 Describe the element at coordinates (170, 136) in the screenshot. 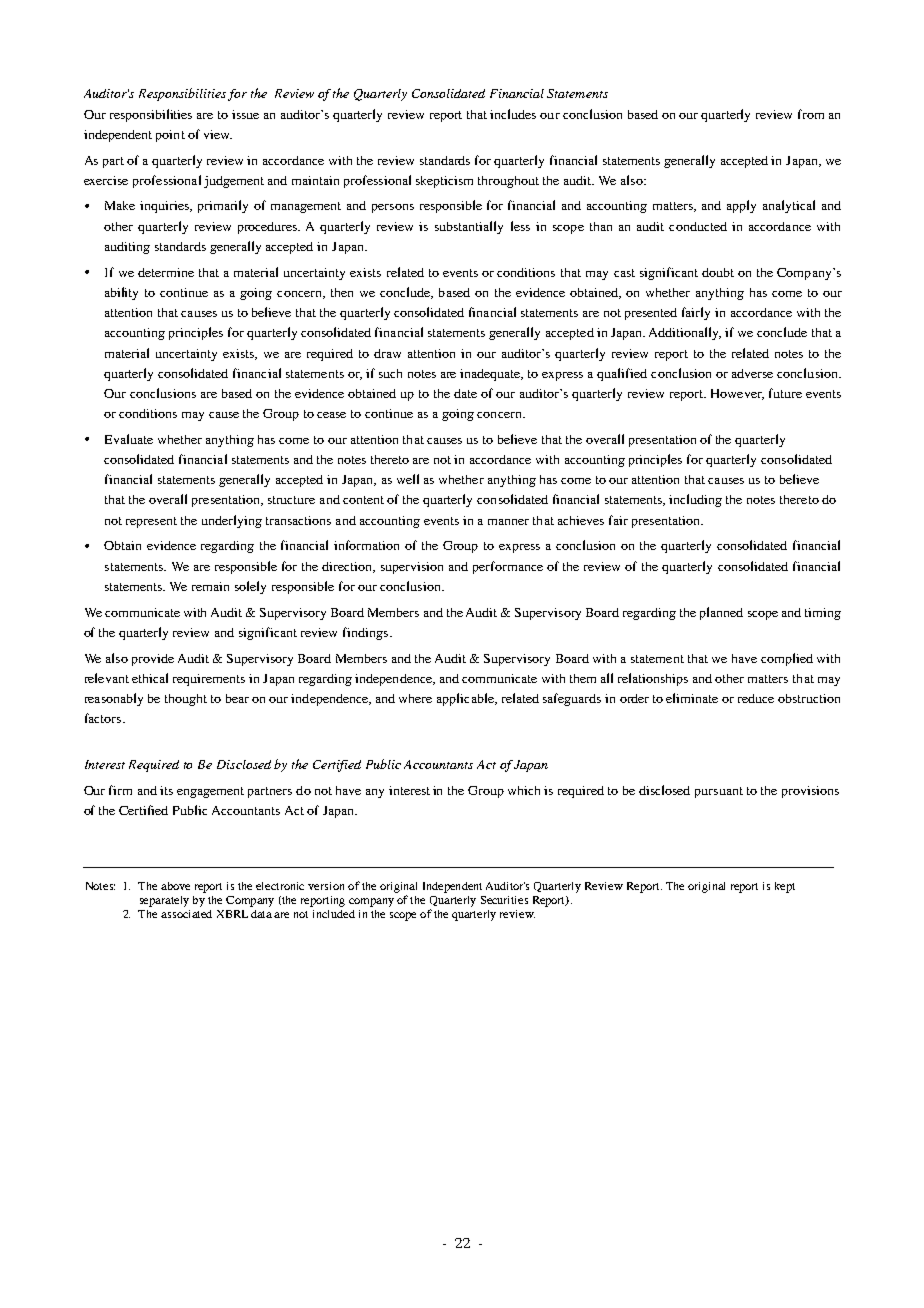

I see `point` at that location.
